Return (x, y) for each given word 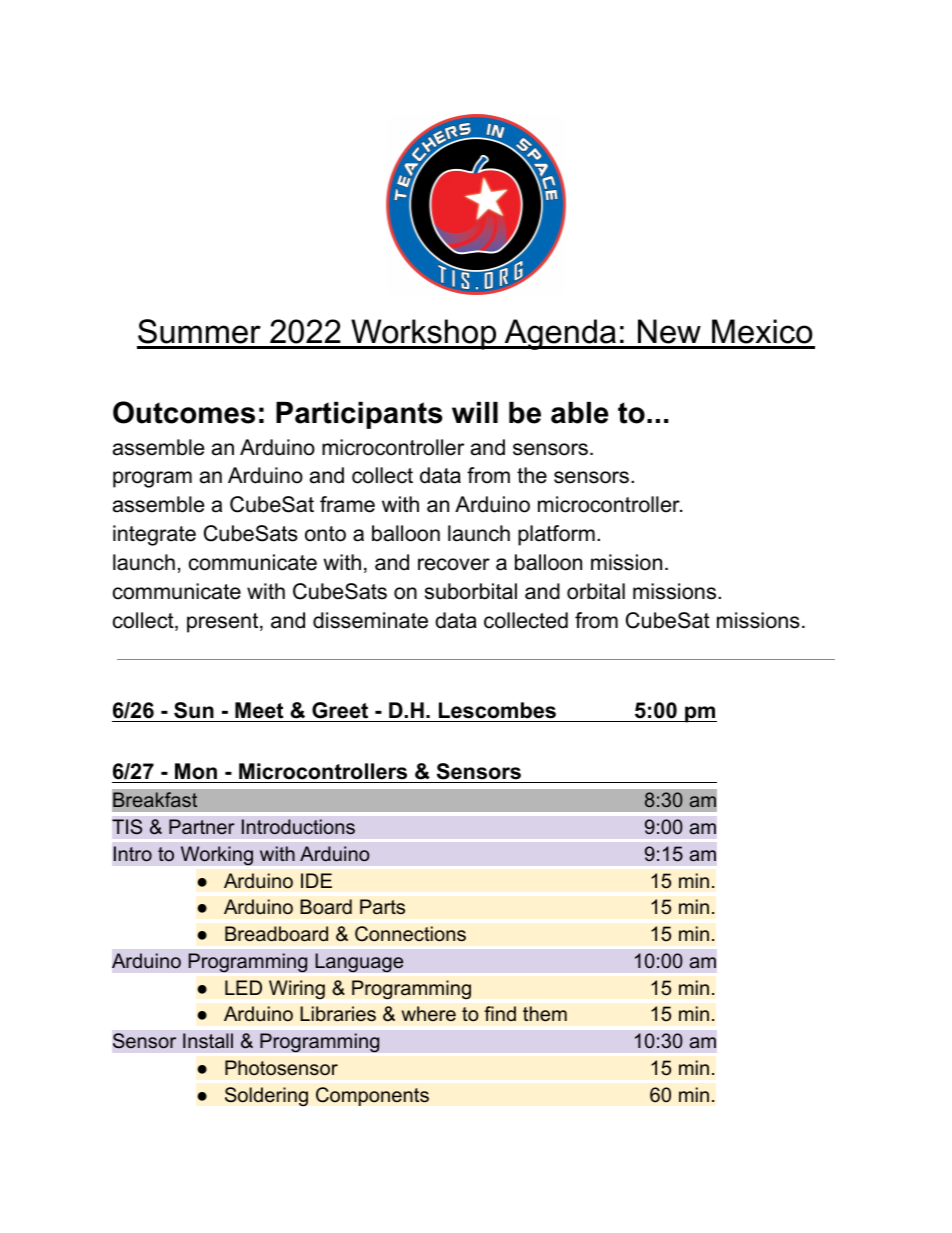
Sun (194, 710)
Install (208, 1040)
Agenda (560, 334)
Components (372, 1096)
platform (556, 535)
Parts (382, 906)
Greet (340, 710)
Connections (410, 934)
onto (325, 534)
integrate (154, 535)
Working (217, 856)
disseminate (370, 620)
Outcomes (184, 412)
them (545, 1014)
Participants (359, 415)
